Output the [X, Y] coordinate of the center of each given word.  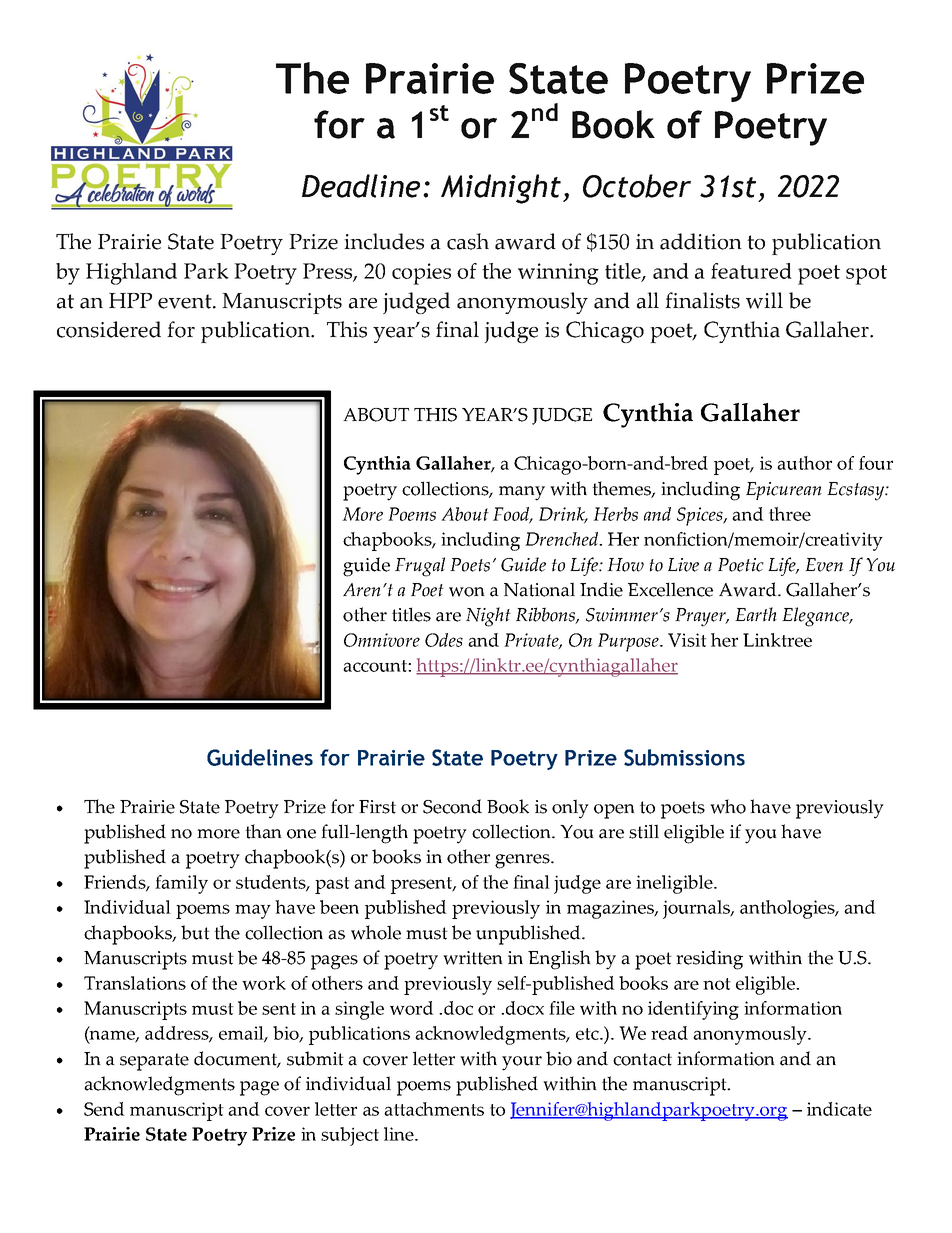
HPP [130, 300]
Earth [756, 614]
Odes [444, 640]
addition [701, 241]
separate [154, 1062]
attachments [434, 1109]
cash [468, 241]
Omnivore [382, 640]
